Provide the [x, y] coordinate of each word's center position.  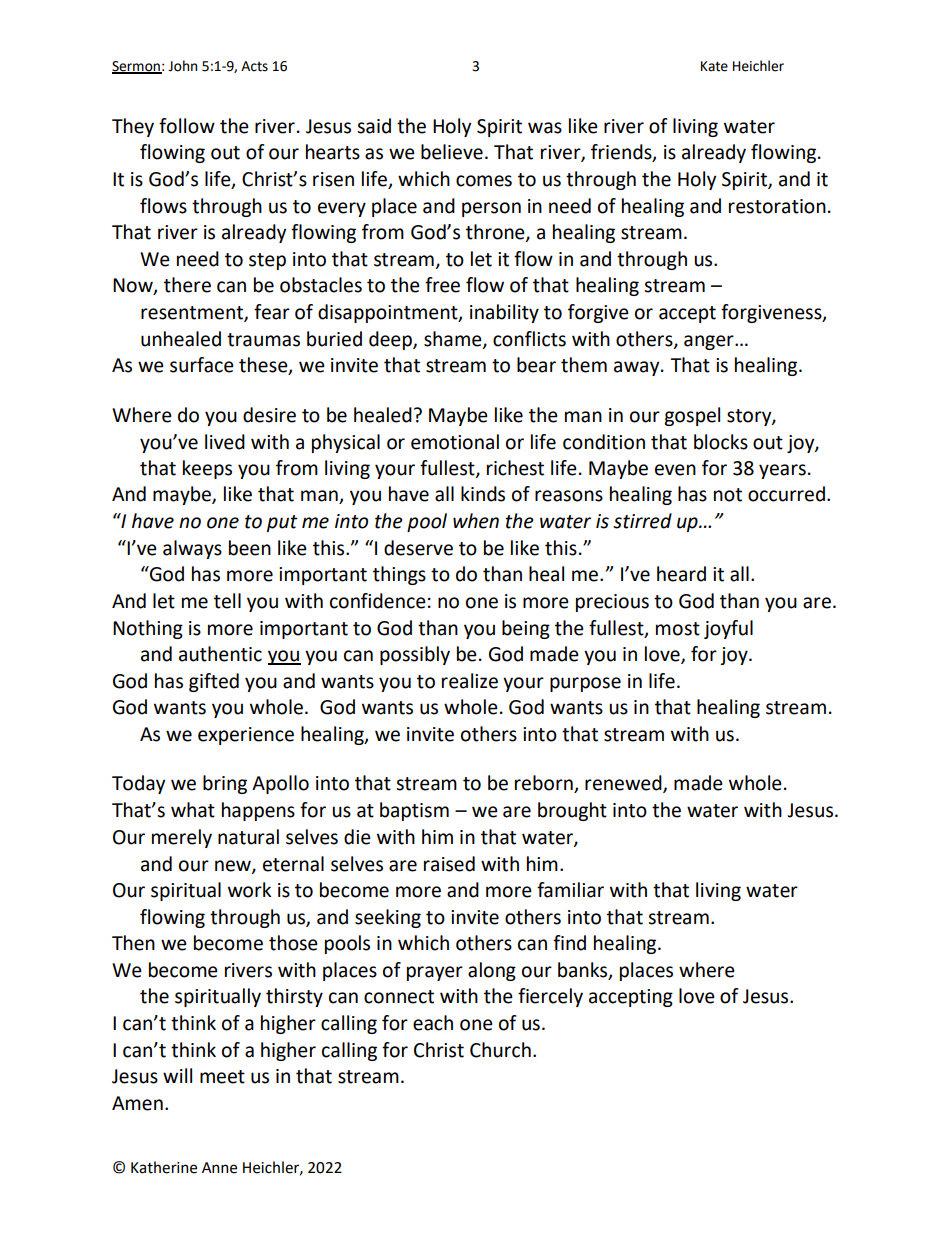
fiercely [550, 997]
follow [187, 126]
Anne [219, 1168]
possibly [415, 655]
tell [227, 601]
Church [500, 1050]
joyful [728, 629]
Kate [714, 66]
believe [452, 152]
